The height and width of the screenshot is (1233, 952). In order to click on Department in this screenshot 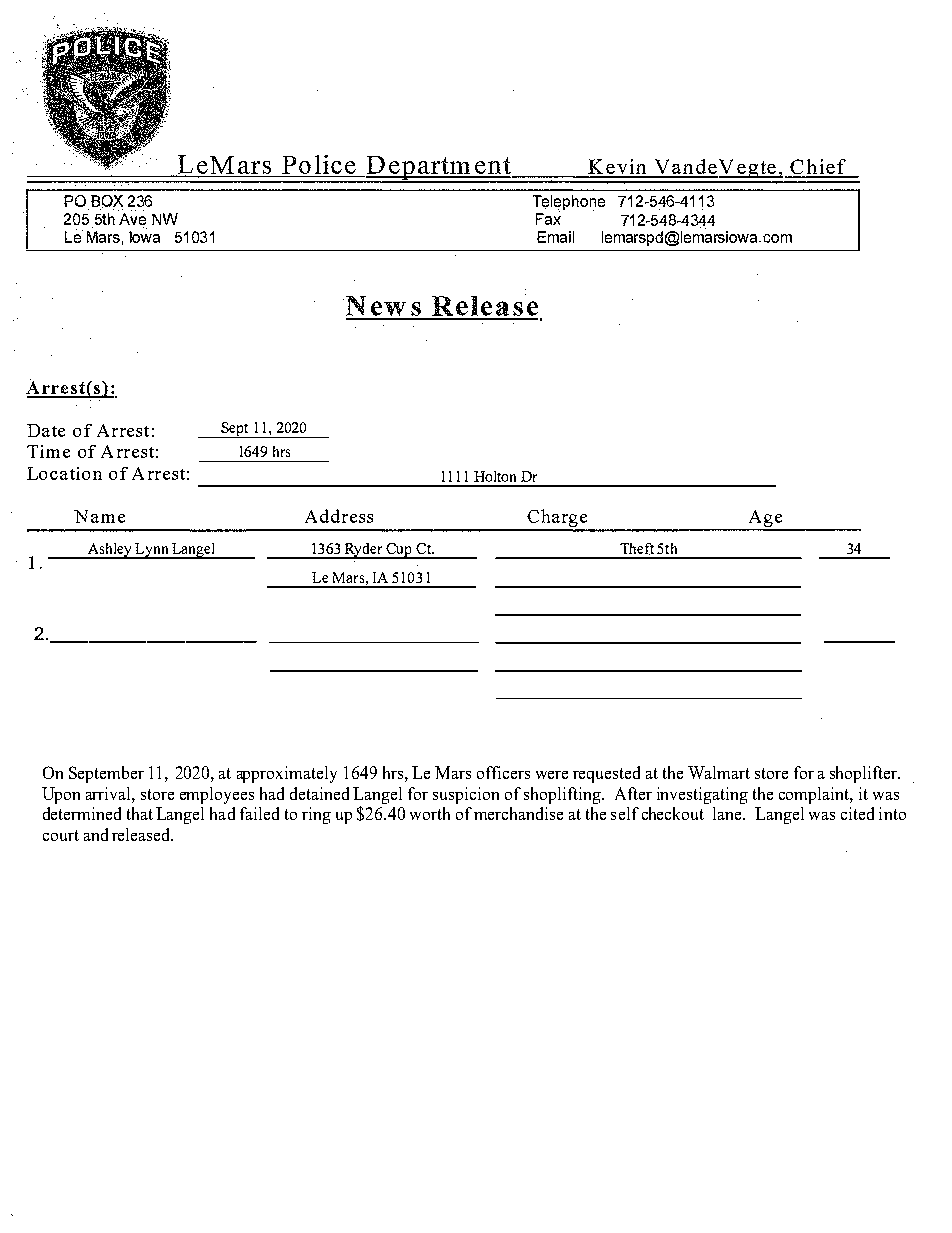, I will do `click(438, 169)`.
